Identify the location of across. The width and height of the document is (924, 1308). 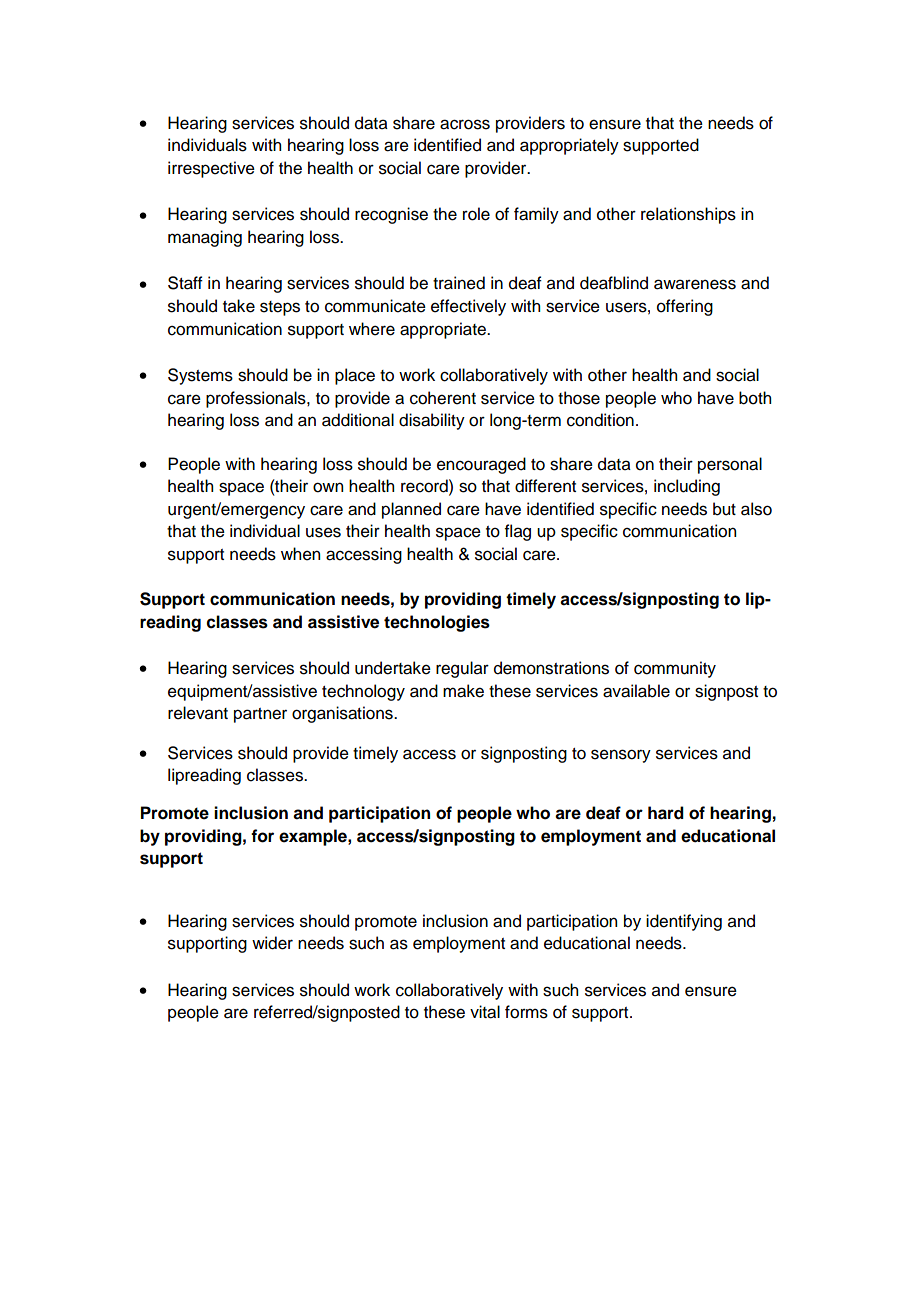
(465, 124).
